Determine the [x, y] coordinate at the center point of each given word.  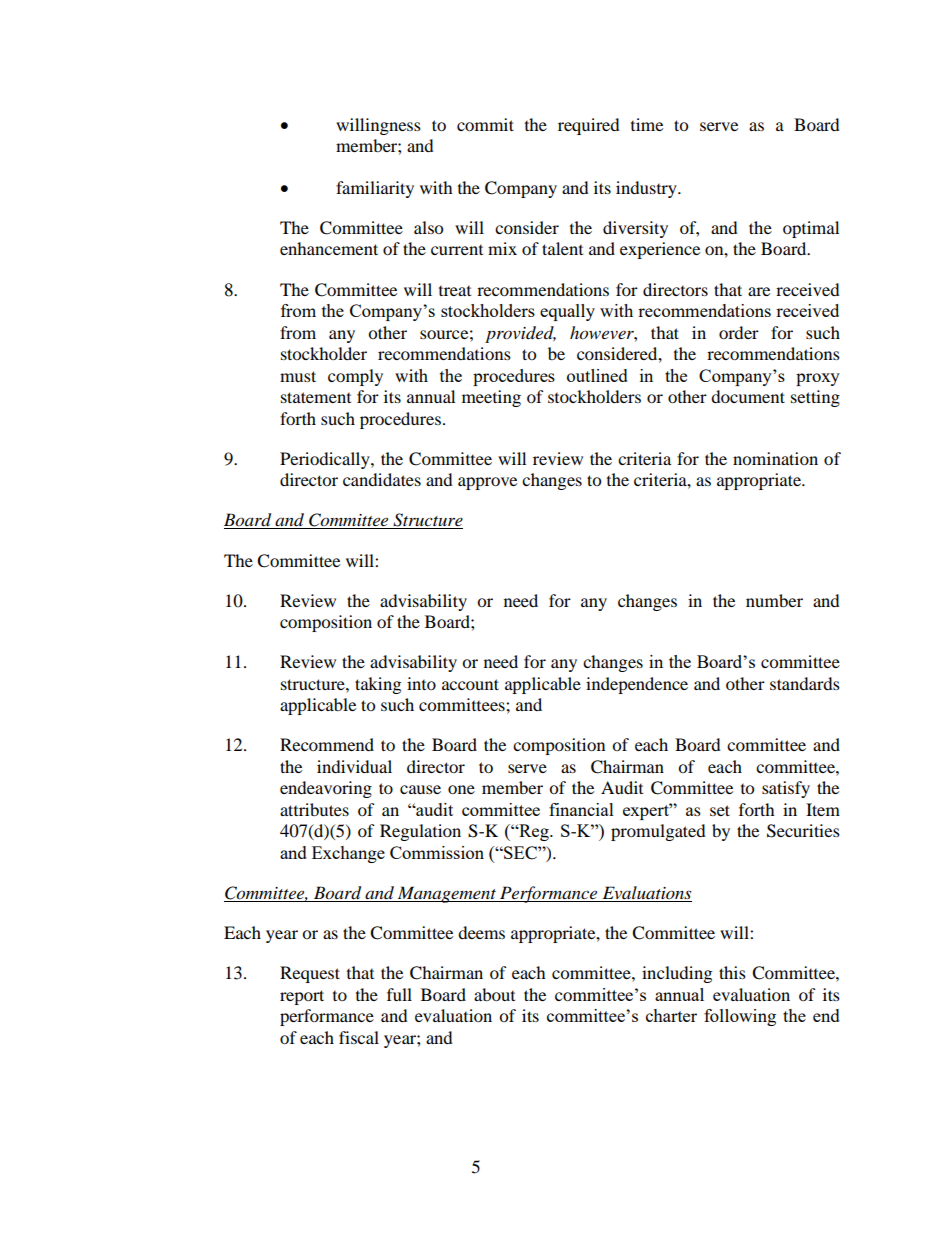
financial [581, 809]
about [494, 994]
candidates [382, 479]
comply [355, 377]
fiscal [359, 1037]
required [589, 126]
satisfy [786, 789]
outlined [597, 375]
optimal [811, 229]
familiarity [375, 189]
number [774, 600]
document [748, 396]
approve [487, 483]
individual [354, 766]
